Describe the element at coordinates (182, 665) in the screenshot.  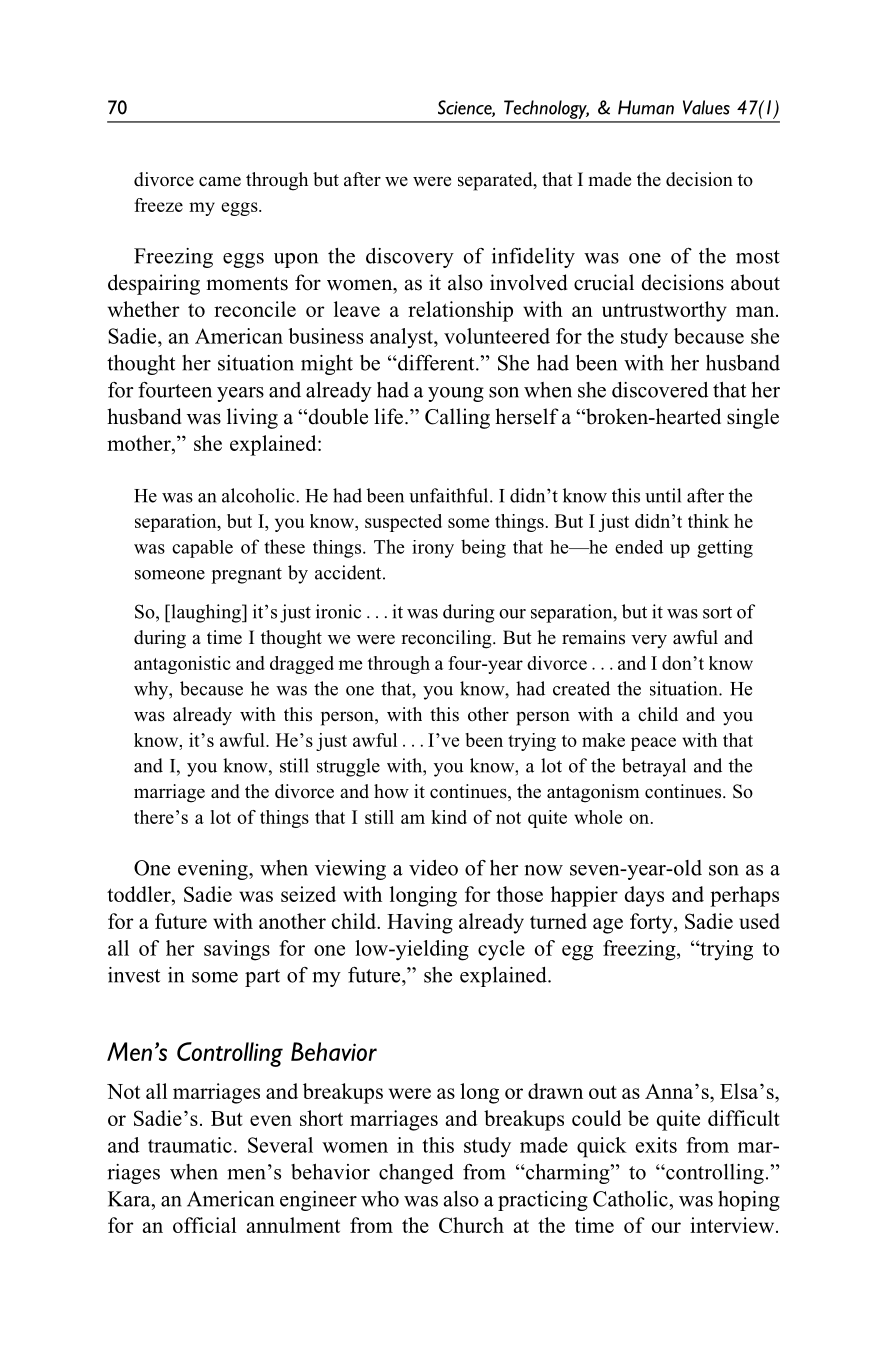
I see `antagonistic` at that location.
